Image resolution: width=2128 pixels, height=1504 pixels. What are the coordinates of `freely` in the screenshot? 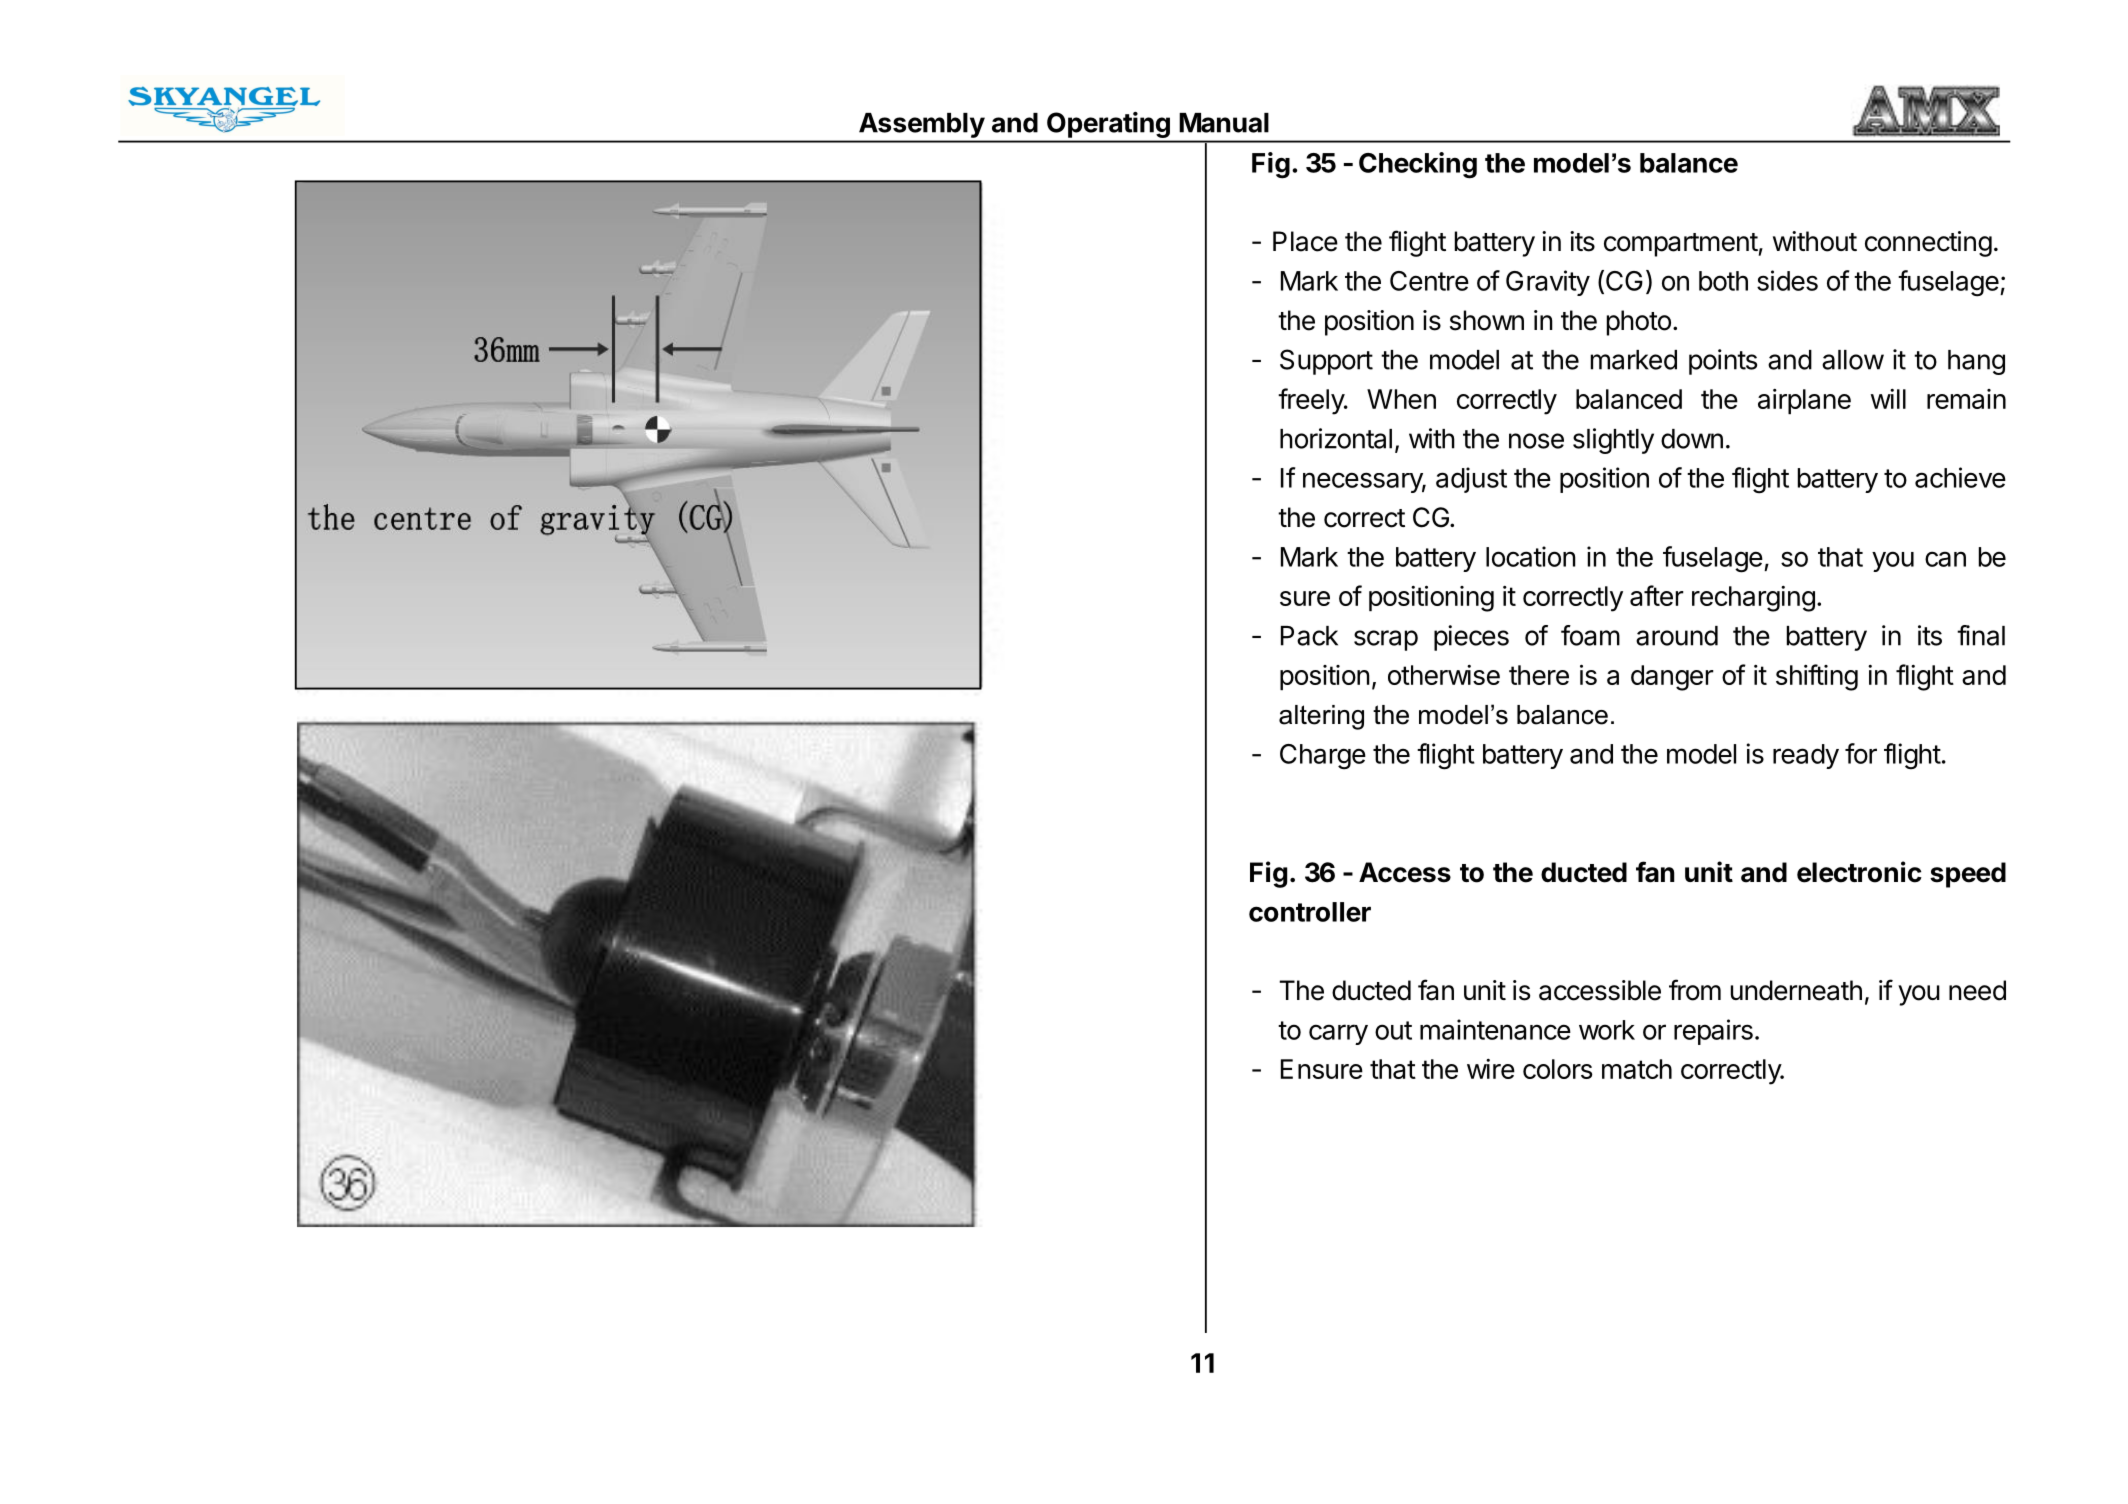 It's located at (1312, 401).
